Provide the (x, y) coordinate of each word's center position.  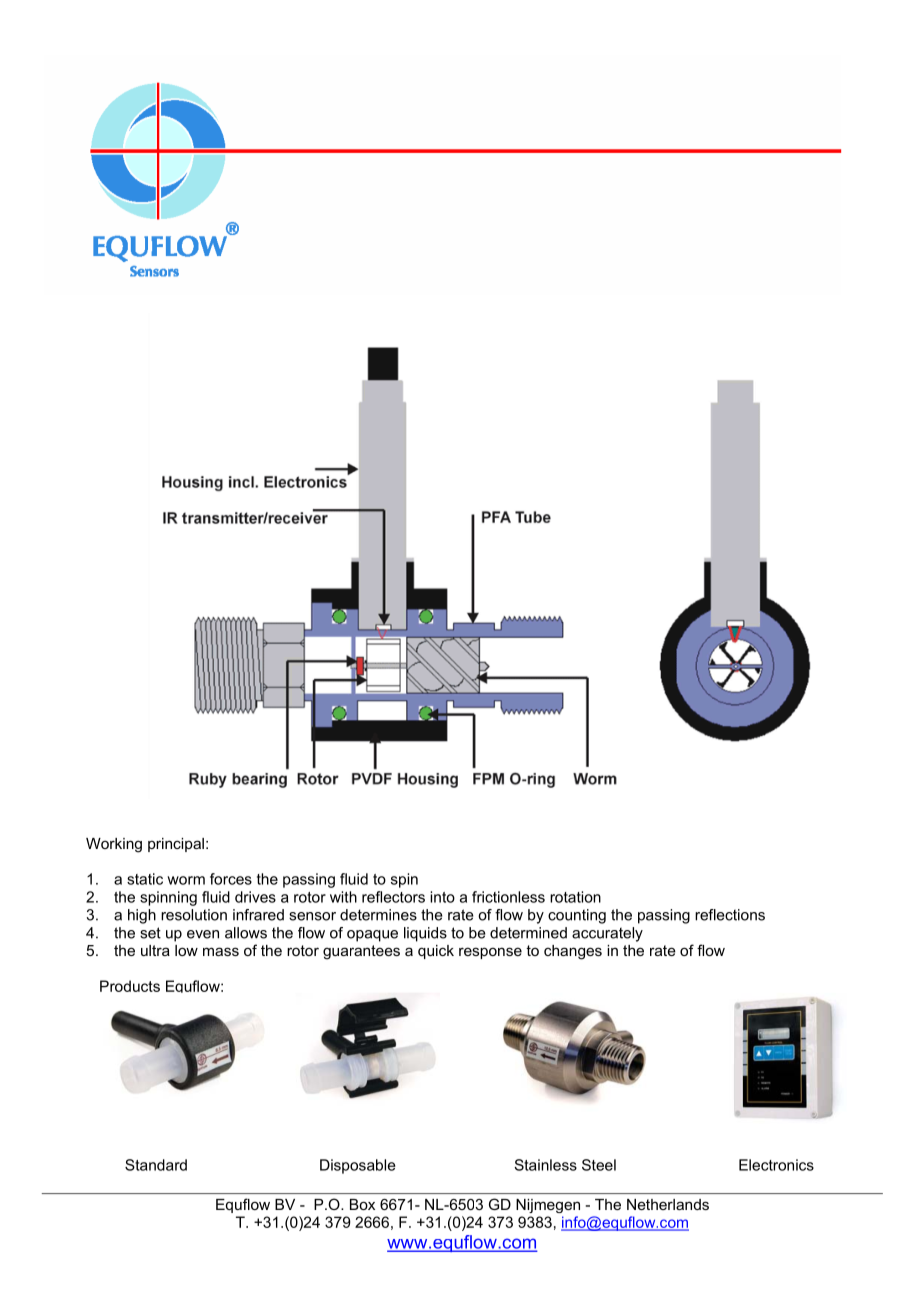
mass (221, 951)
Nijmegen (548, 1206)
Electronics (776, 1165)
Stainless (545, 1165)
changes (573, 952)
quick (436, 952)
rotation (575, 897)
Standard (156, 1165)
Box (362, 1204)
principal (176, 845)
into (442, 897)
